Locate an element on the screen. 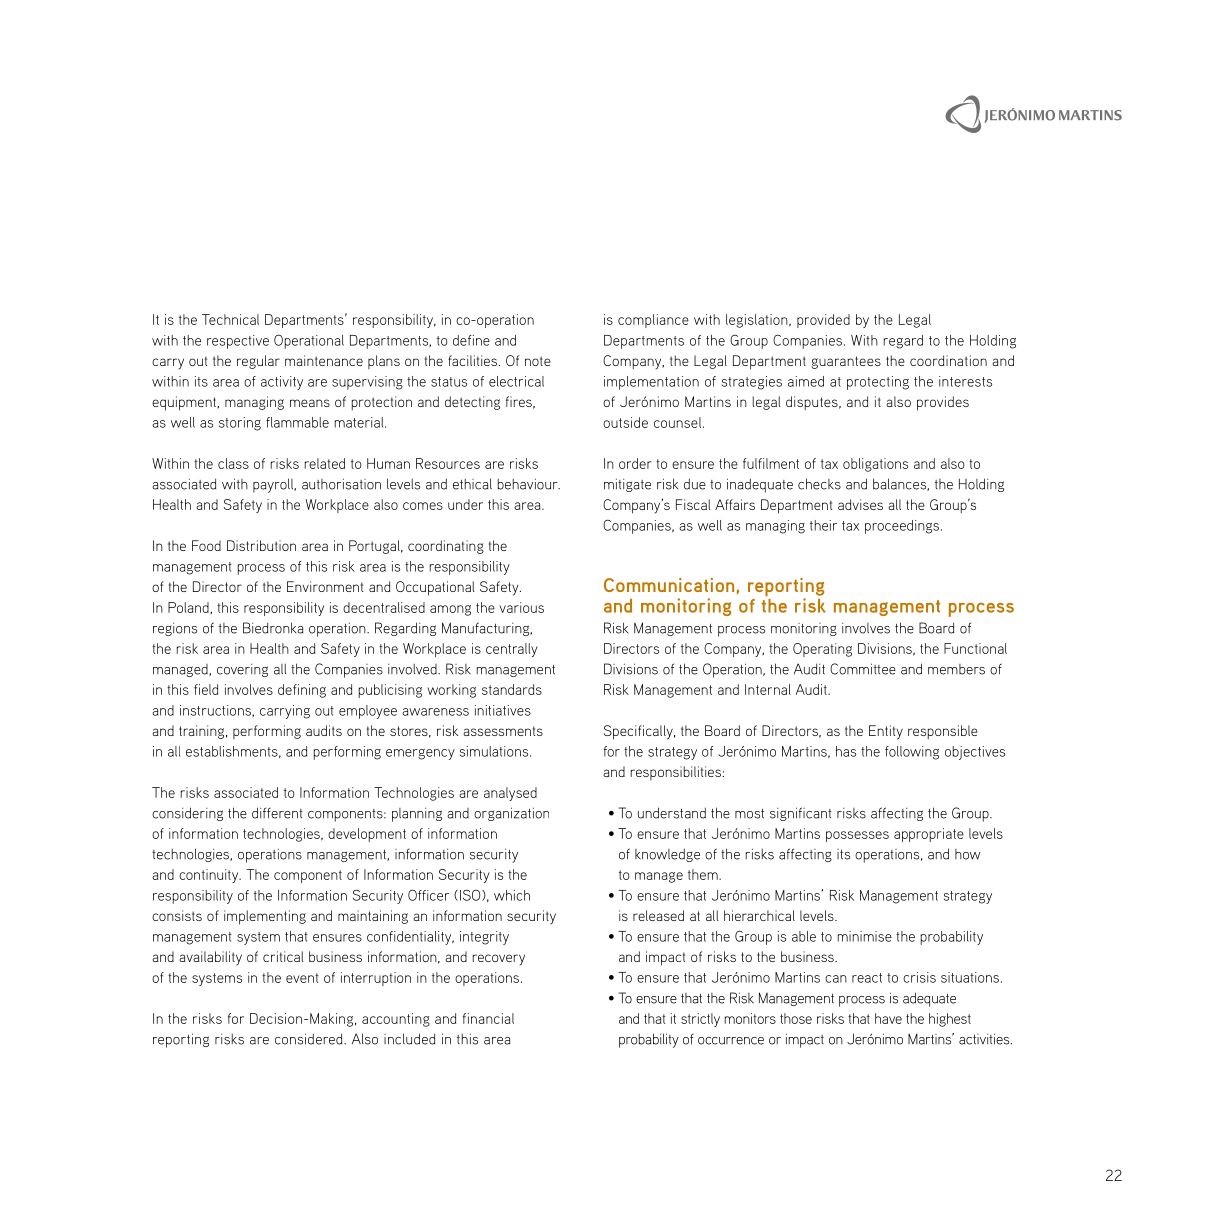 Image resolution: width=1216 pixels, height=1216 pixels. considered is located at coordinates (310, 1039).
